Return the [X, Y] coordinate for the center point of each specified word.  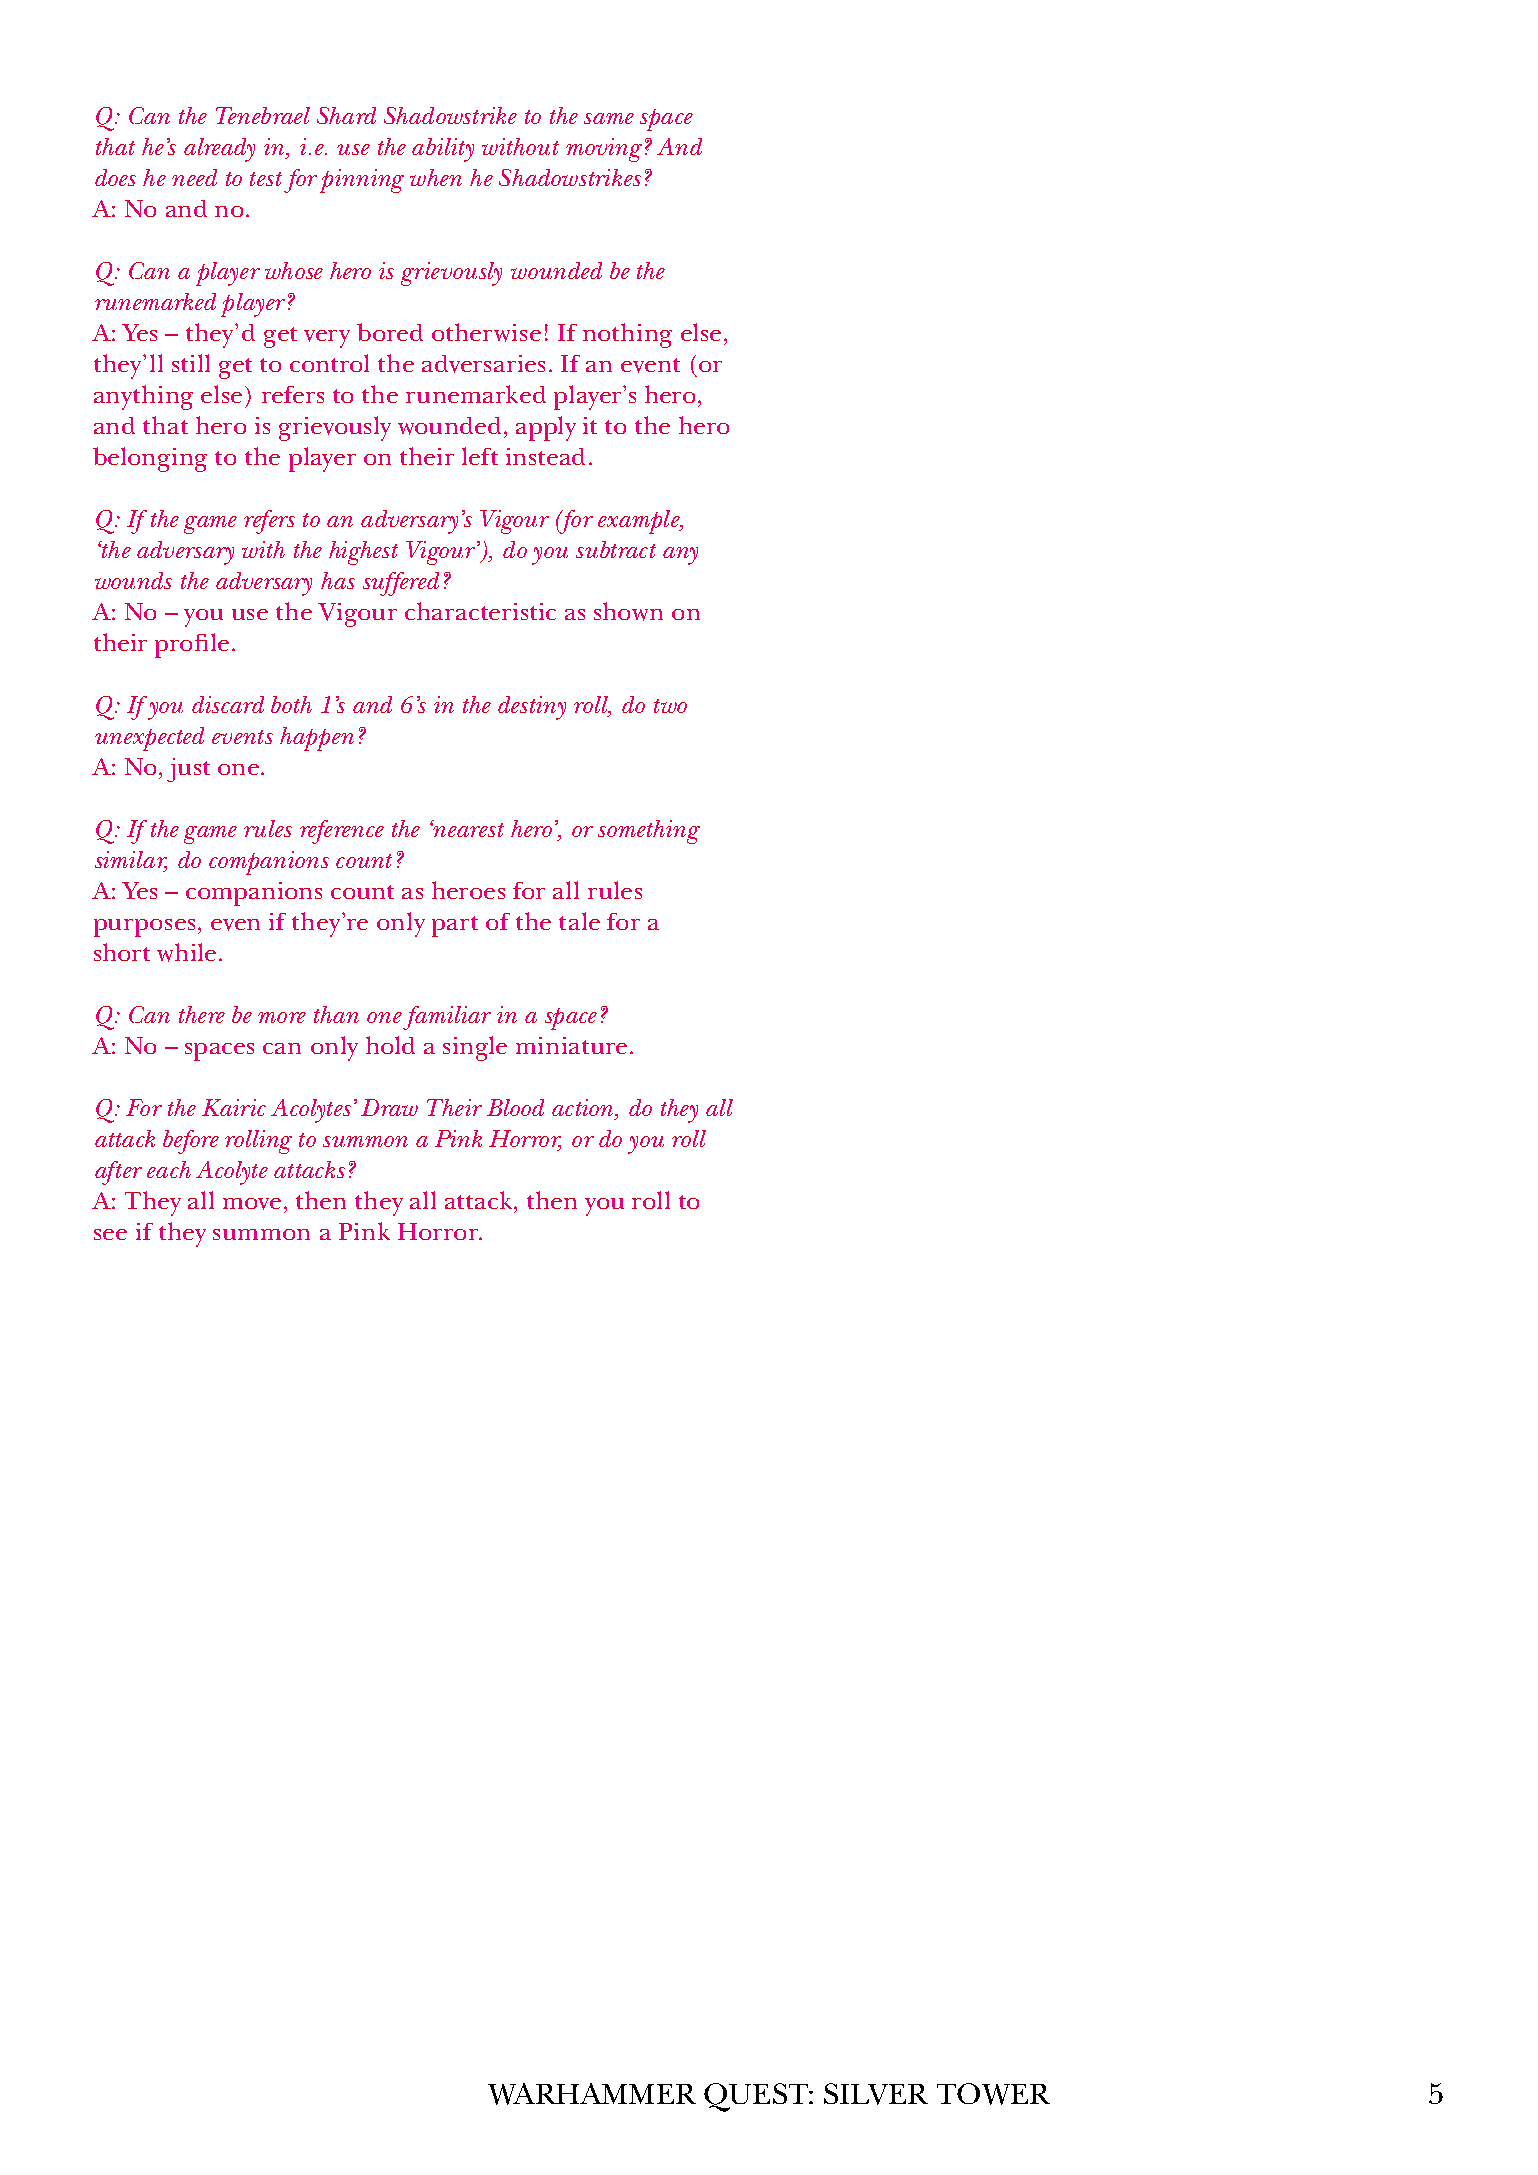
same [609, 118]
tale [579, 921]
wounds [133, 580]
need [194, 177]
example [640, 522]
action [584, 1109]
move [252, 1204]
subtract [616, 549]
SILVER [876, 2094]
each [169, 1169]
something [649, 832]
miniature [571, 1045]
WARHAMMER [592, 2094]
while [186, 952]
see [110, 1234]
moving [604, 150]
